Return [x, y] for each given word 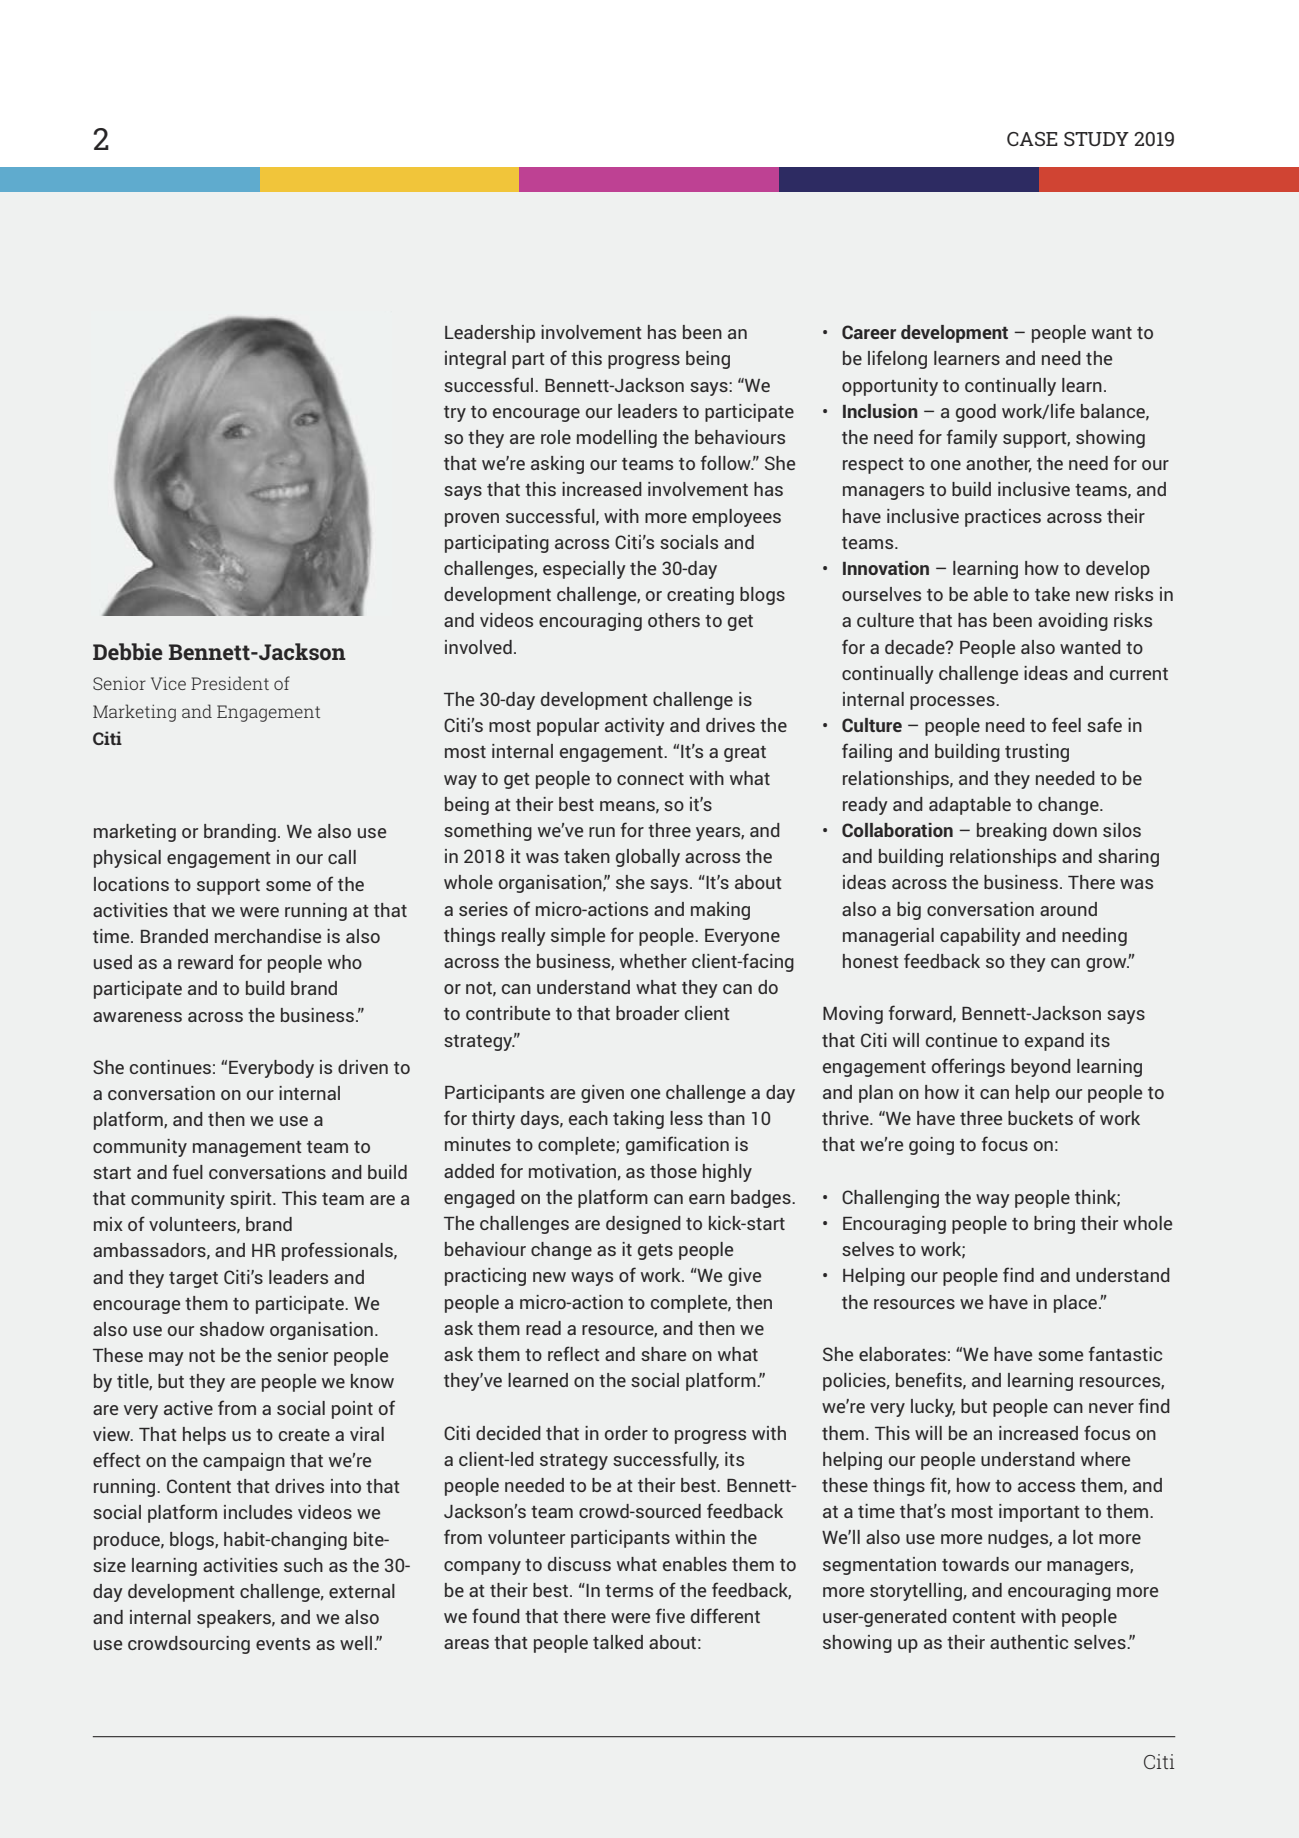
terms [629, 1591]
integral [475, 360]
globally [648, 858]
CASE [1032, 139]
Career [869, 332]
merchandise [268, 936]
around [1068, 909]
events [283, 1644]
